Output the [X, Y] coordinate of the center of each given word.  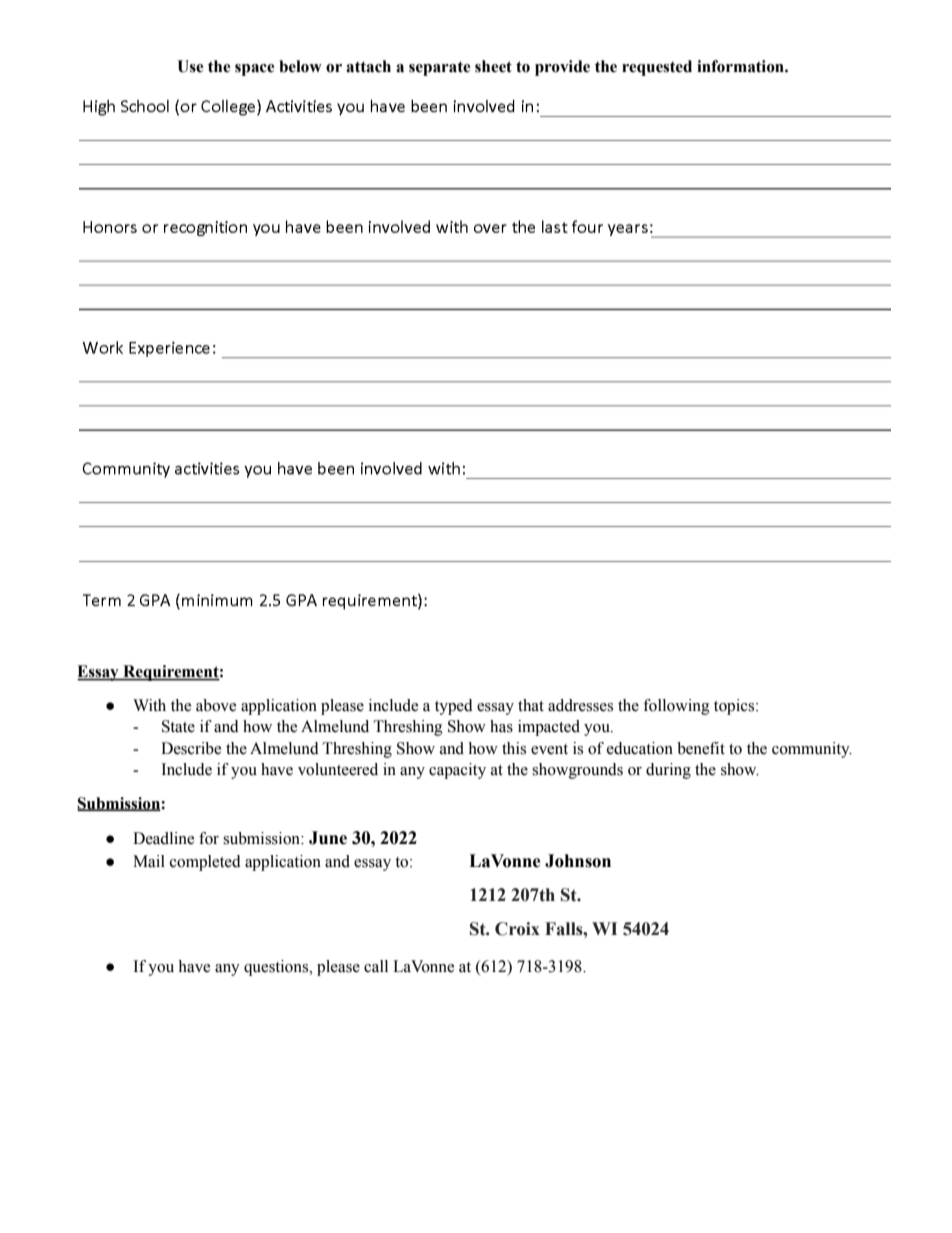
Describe [191, 748]
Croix [517, 929]
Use [190, 66]
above [216, 705]
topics [735, 707]
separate [439, 68]
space [254, 70]
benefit [701, 748]
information [741, 66]
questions [277, 968]
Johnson [578, 861]
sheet [493, 66]
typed [454, 707]
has [501, 726]
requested [657, 68]
